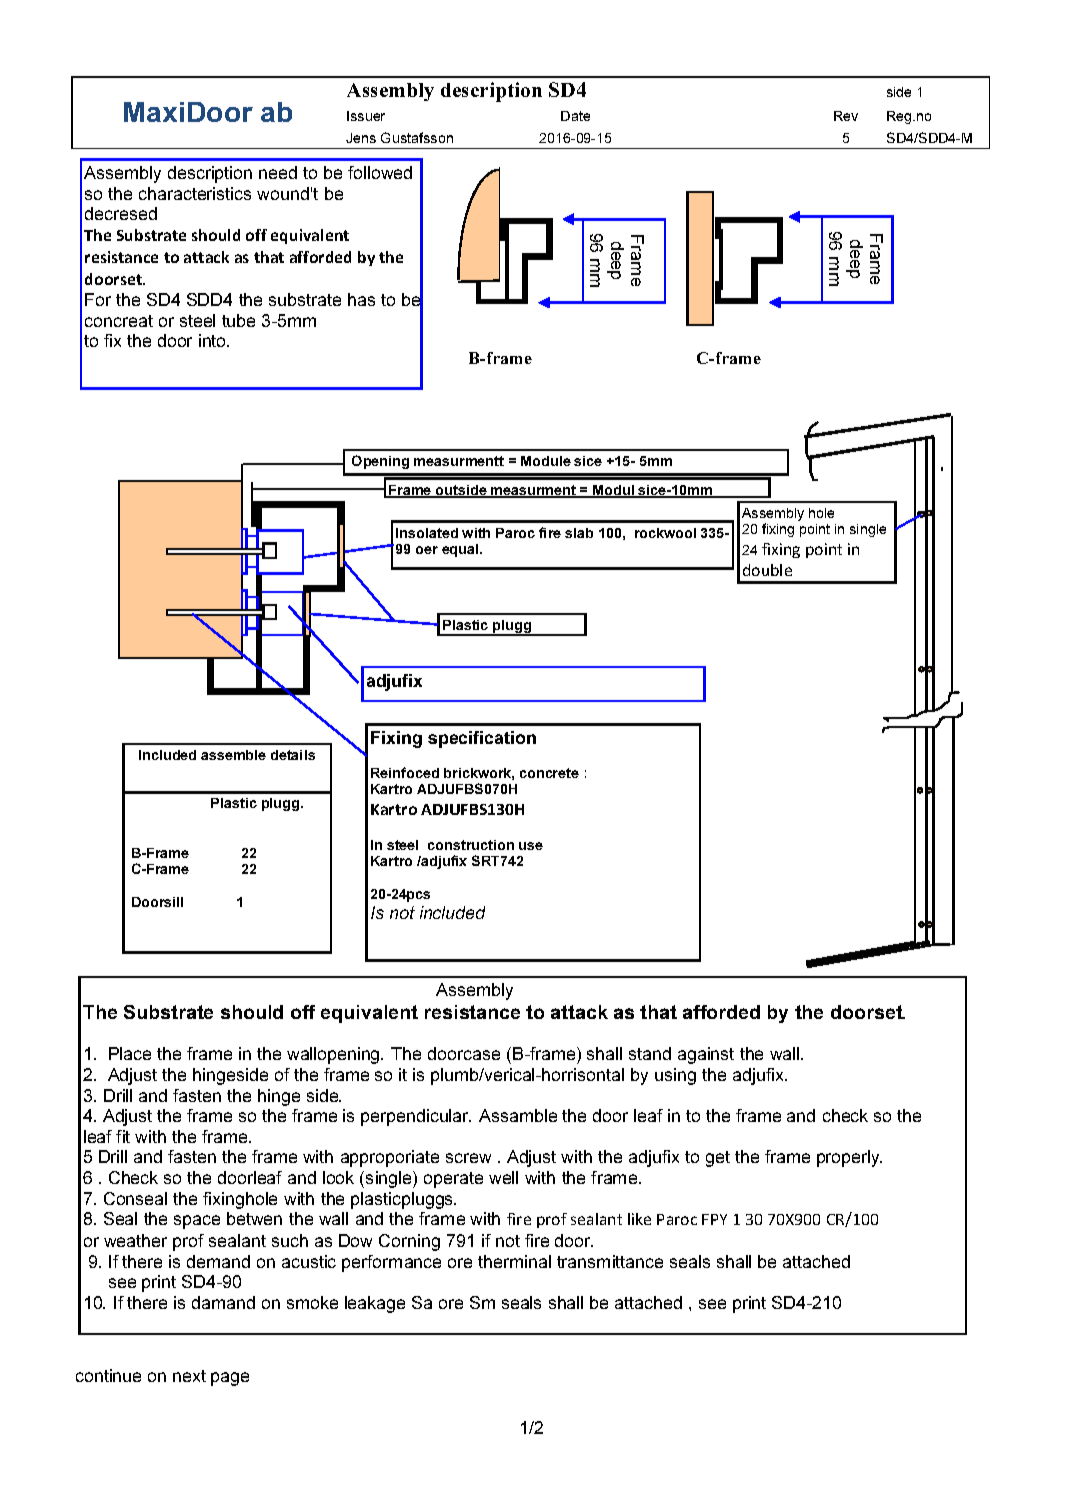 Image resolution: width=1066 pixels, height=1508 pixels. Describe the element at coordinates (549, 773) in the screenshot. I see `concrete` at that location.
